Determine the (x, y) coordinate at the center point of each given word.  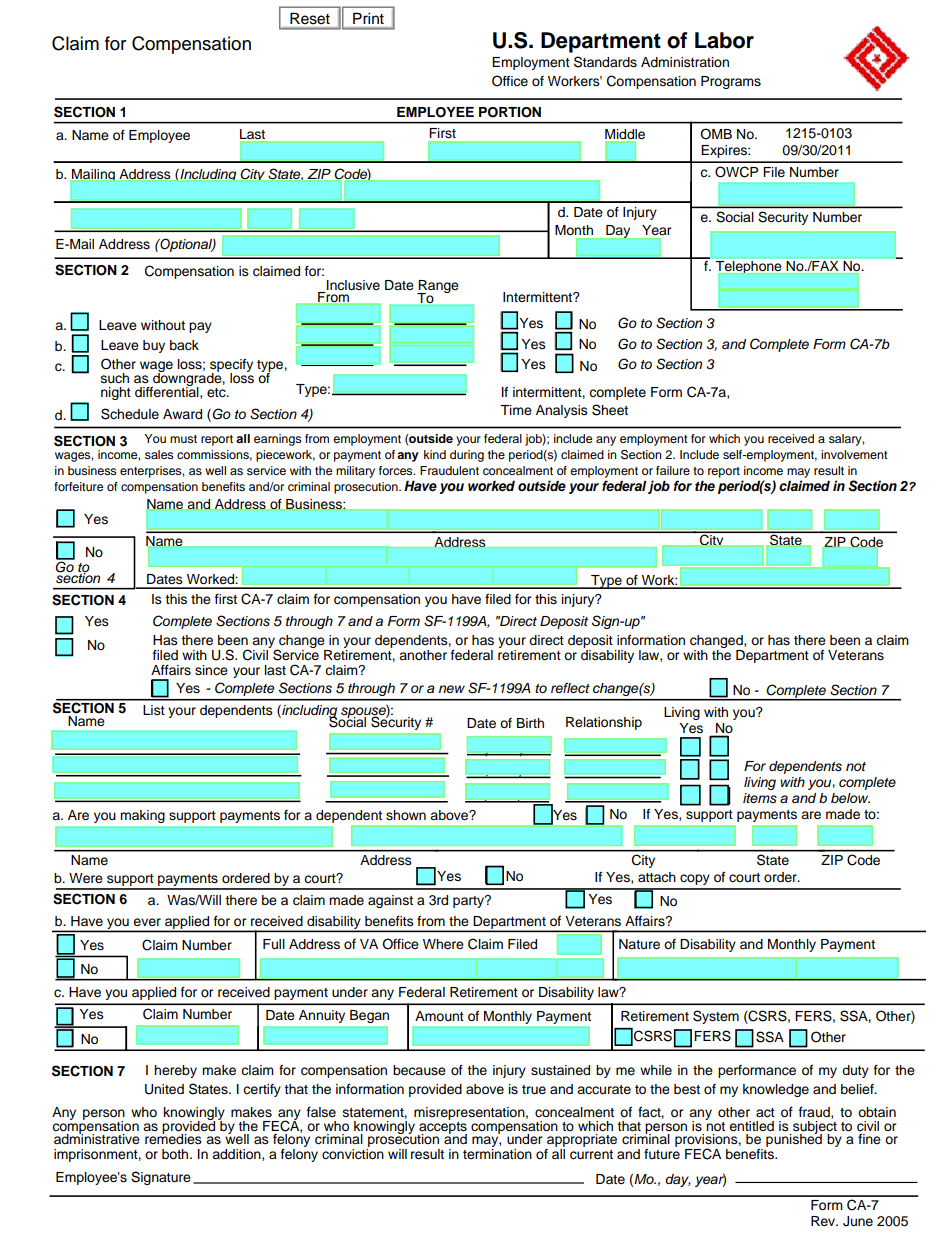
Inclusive (352, 286)
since (211, 670)
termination (497, 1154)
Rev (824, 1221)
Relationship (604, 723)
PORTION (510, 112)
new (452, 689)
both (176, 1154)
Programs (731, 82)
